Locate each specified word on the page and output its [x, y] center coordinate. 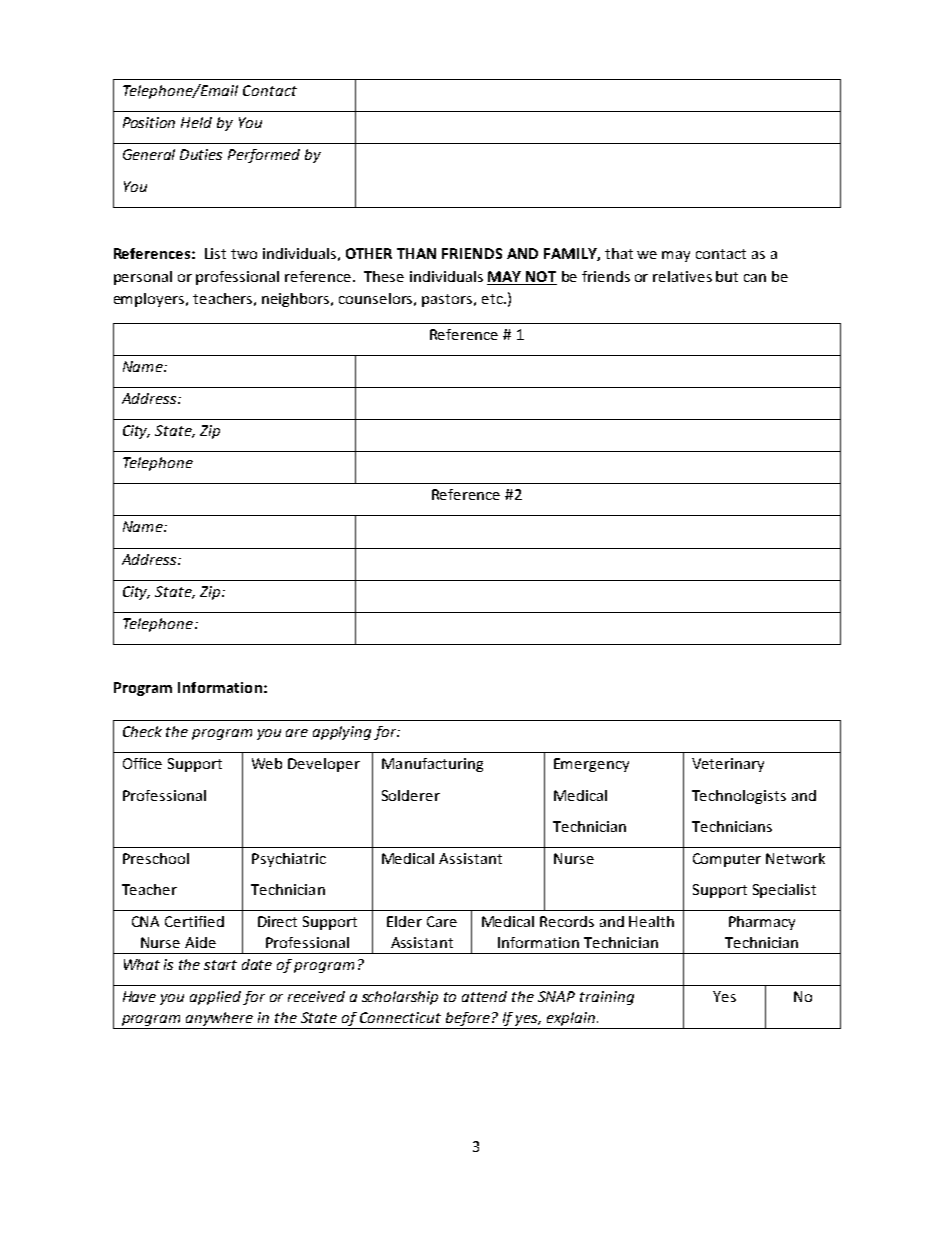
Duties [201, 154]
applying [342, 733]
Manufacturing [432, 765]
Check [142, 731]
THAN [416, 253]
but [727, 276]
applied [215, 998]
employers [150, 300]
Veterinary [728, 765]
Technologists [739, 797]
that [619, 253]
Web [267, 763]
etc [493, 299]
